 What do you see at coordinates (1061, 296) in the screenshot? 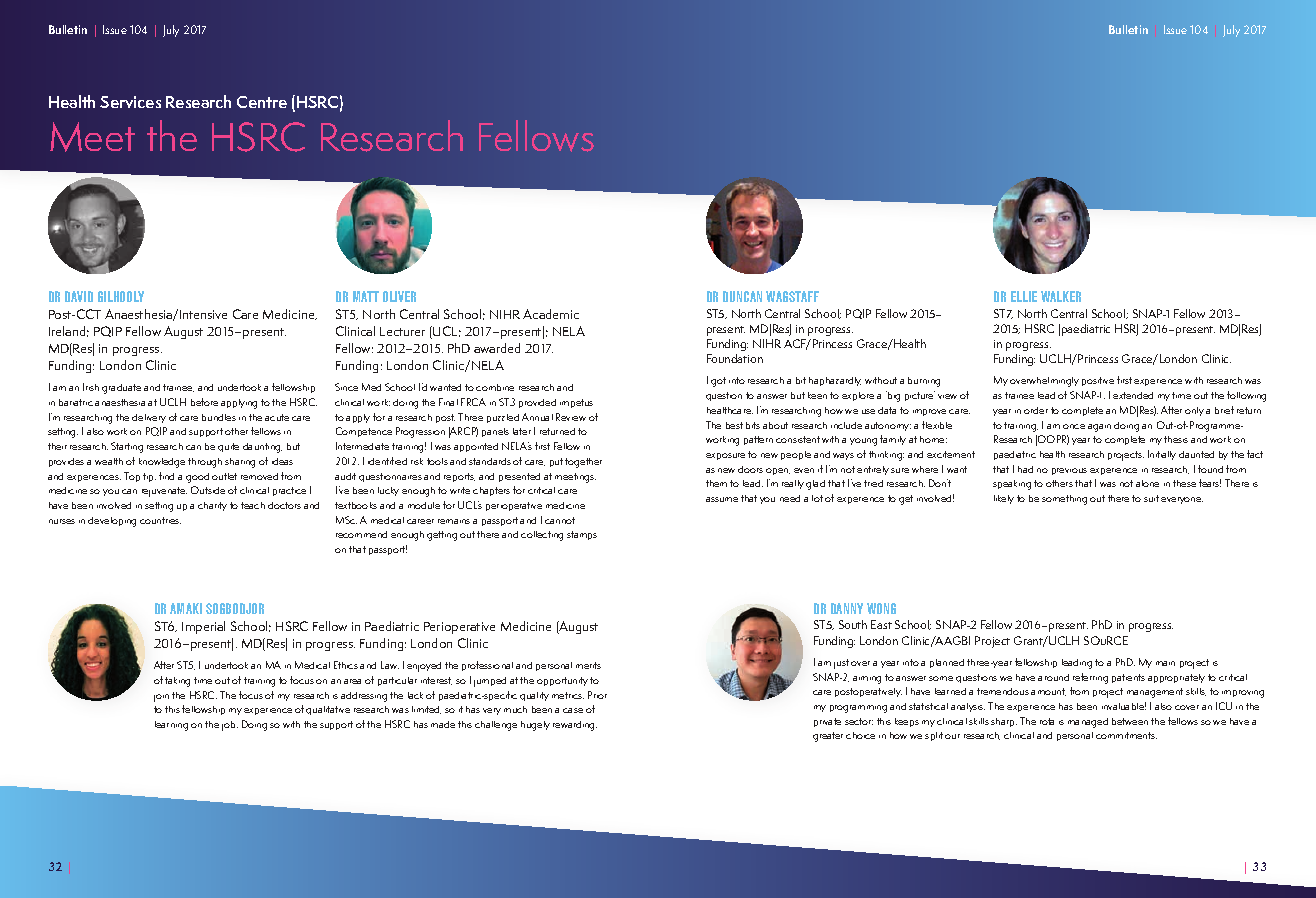
I see `WALKER` at bounding box center [1061, 296].
